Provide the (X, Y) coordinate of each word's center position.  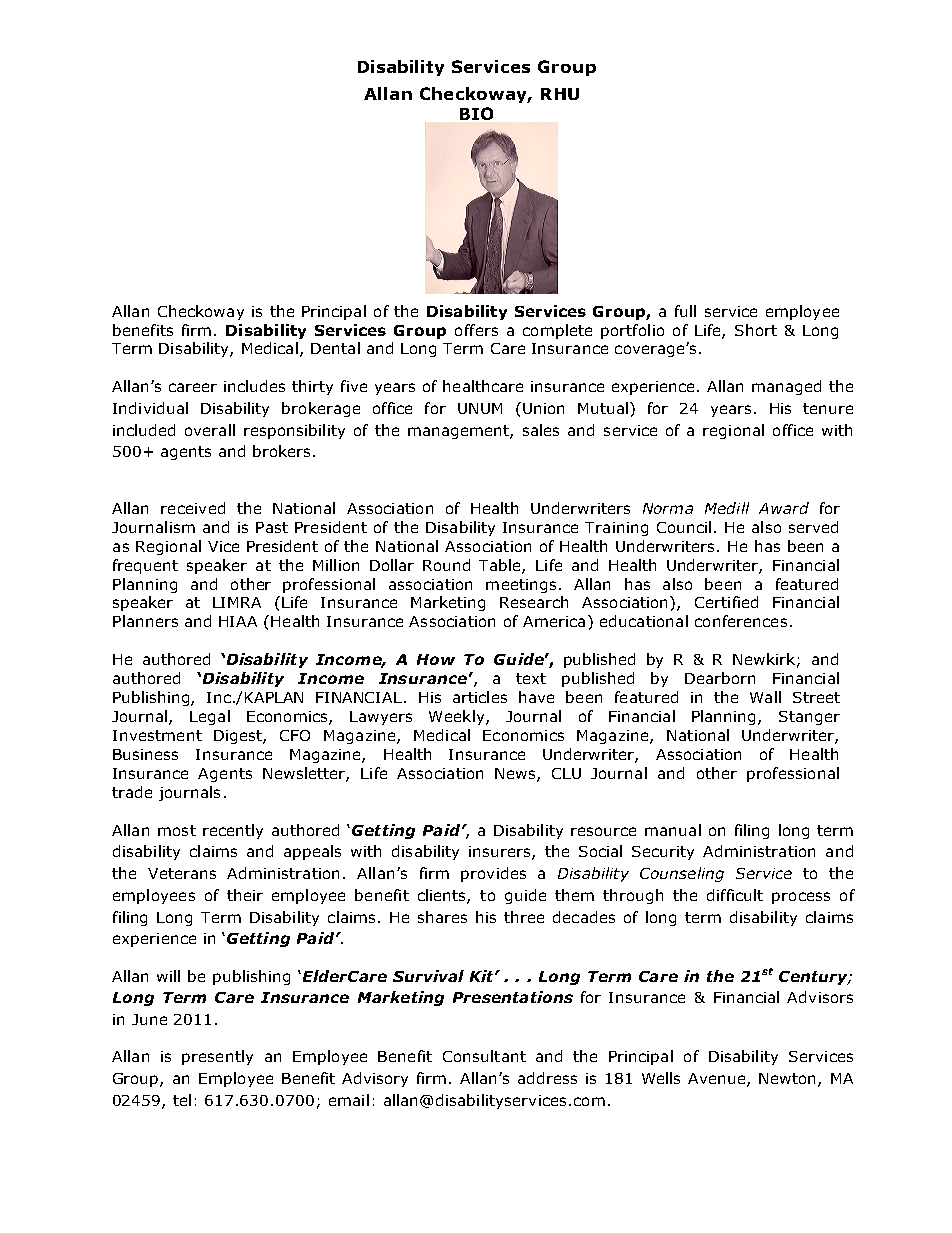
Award (784, 508)
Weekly (458, 717)
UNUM (480, 408)
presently (217, 1057)
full (685, 311)
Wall (765, 697)
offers (476, 330)
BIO (476, 113)
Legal (210, 717)
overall (210, 430)
